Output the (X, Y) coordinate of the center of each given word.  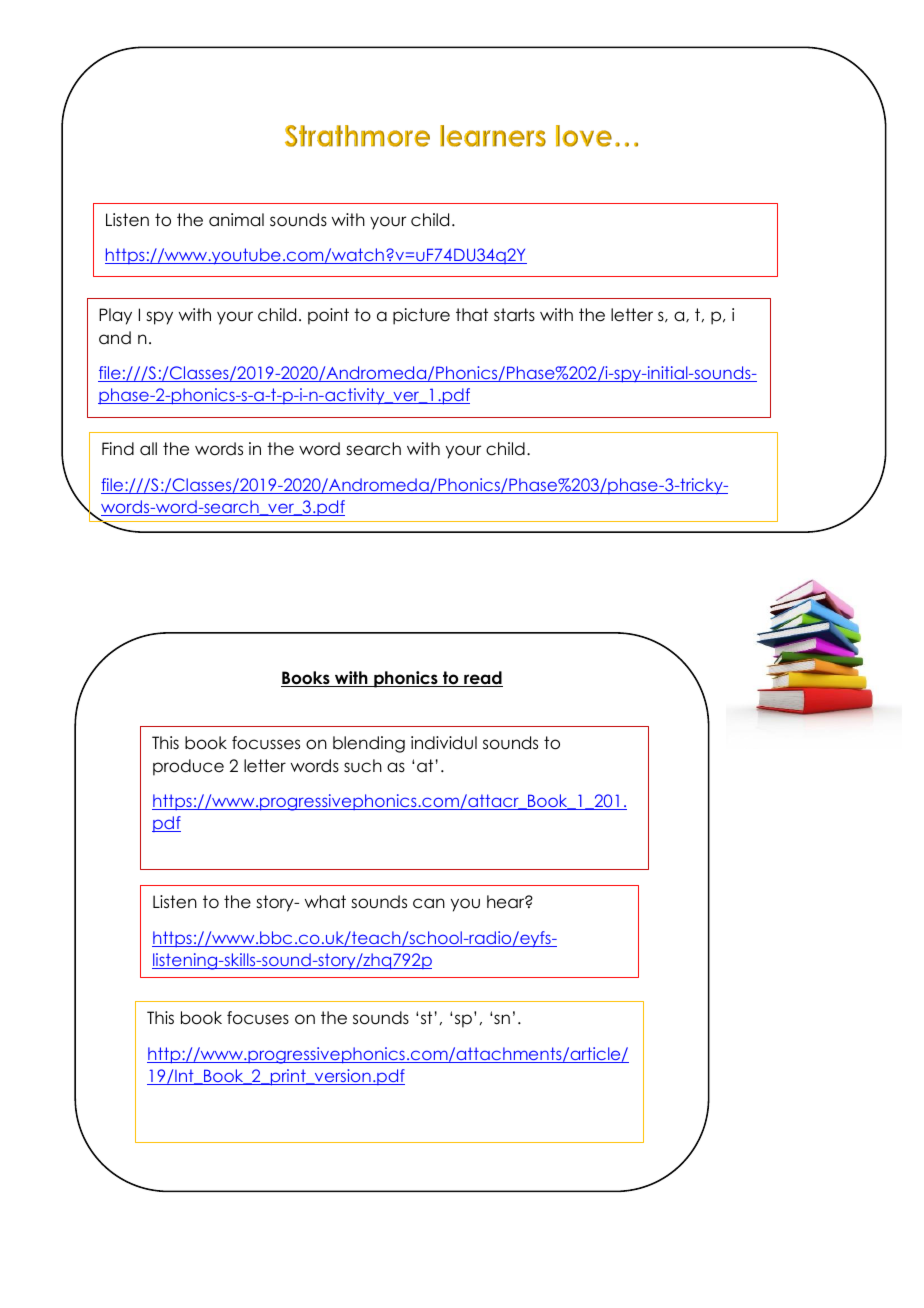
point (328, 316)
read (482, 679)
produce (188, 767)
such (363, 766)
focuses (258, 1018)
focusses (266, 743)
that (472, 315)
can (429, 903)
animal (236, 220)
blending (369, 744)
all (148, 448)
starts (514, 315)
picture (421, 316)
